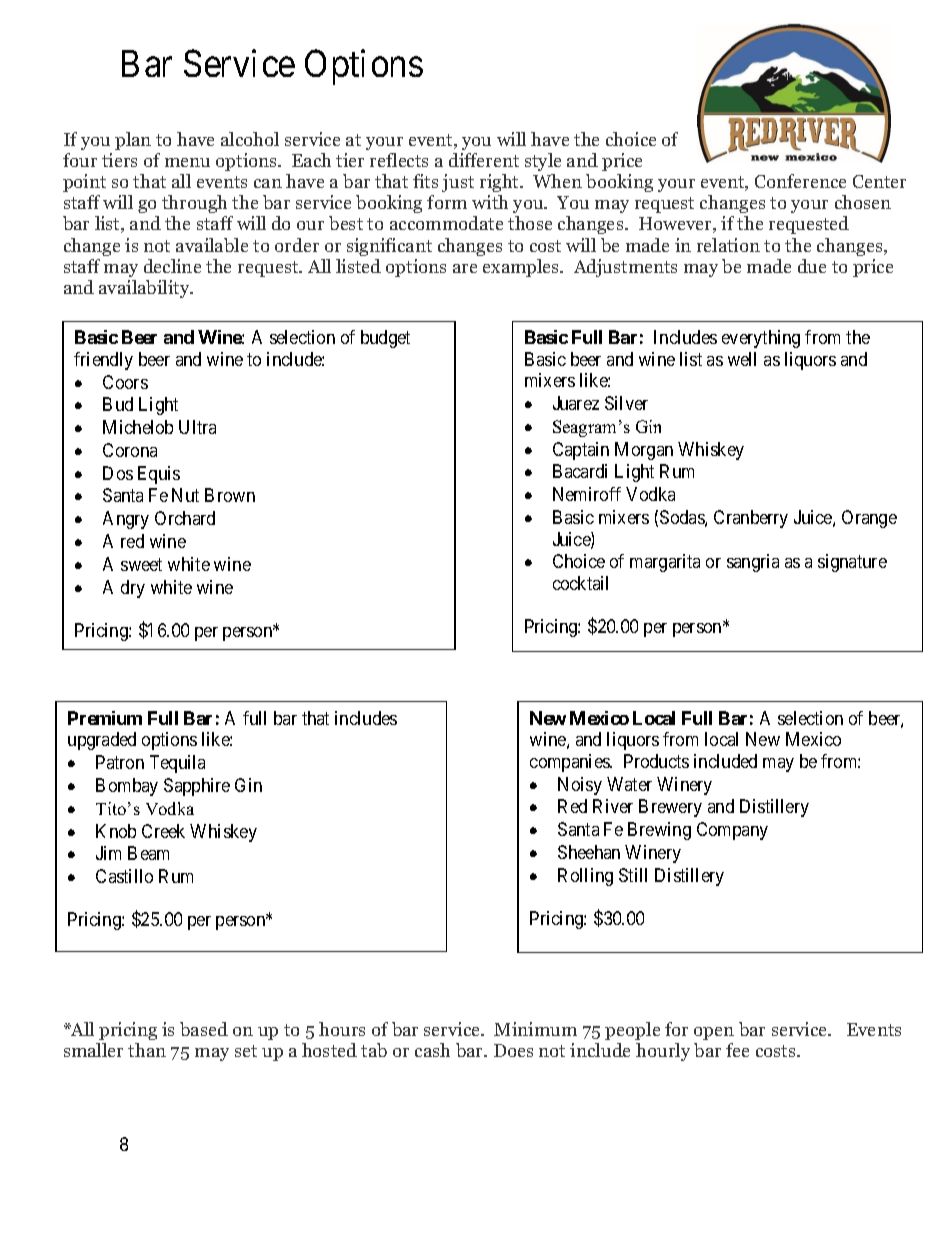 The image size is (952, 1233). I want to click on Conference, so click(800, 181).
